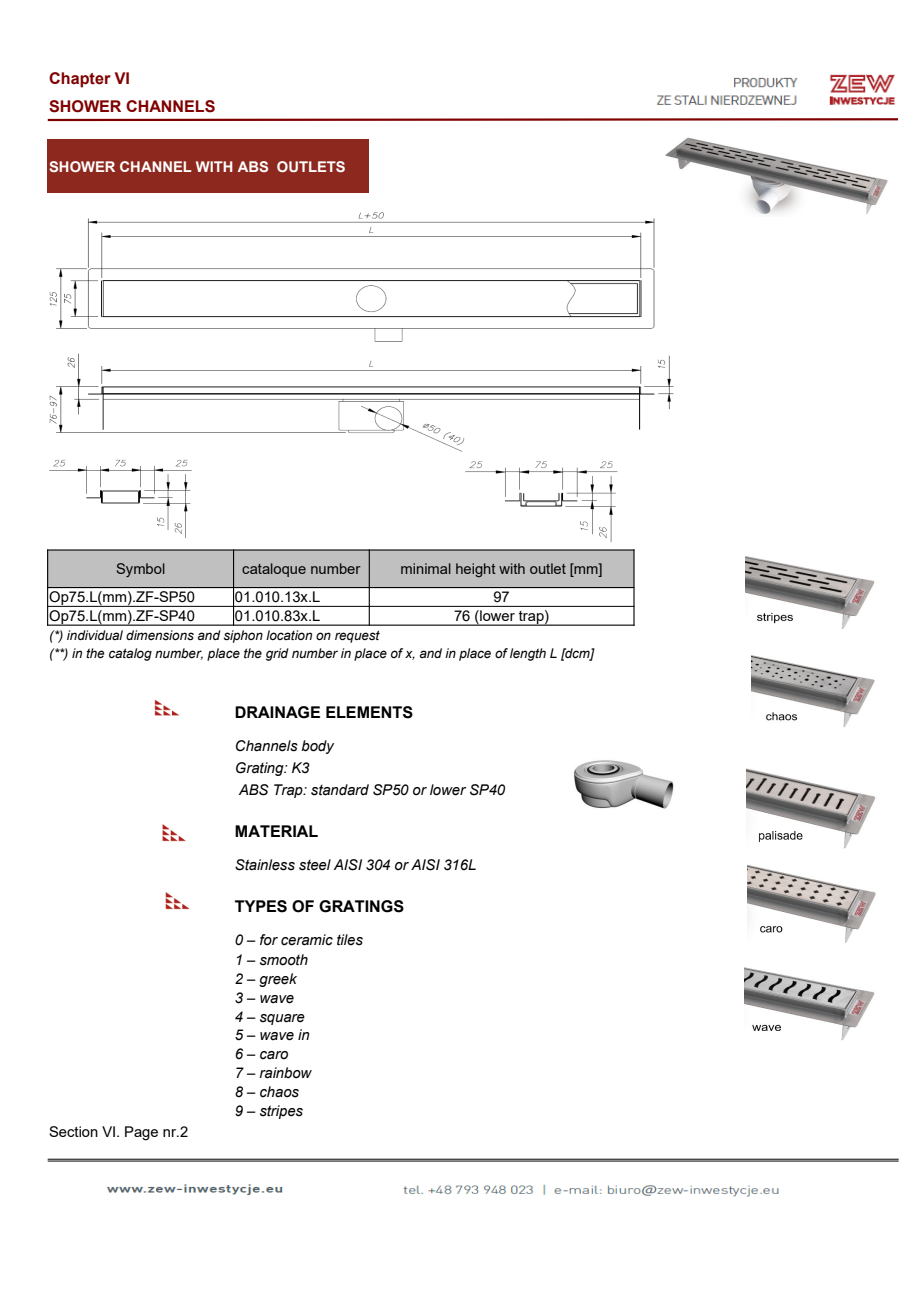 The height and width of the screenshot is (1308, 924). I want to click on length, so click(528, 654).
